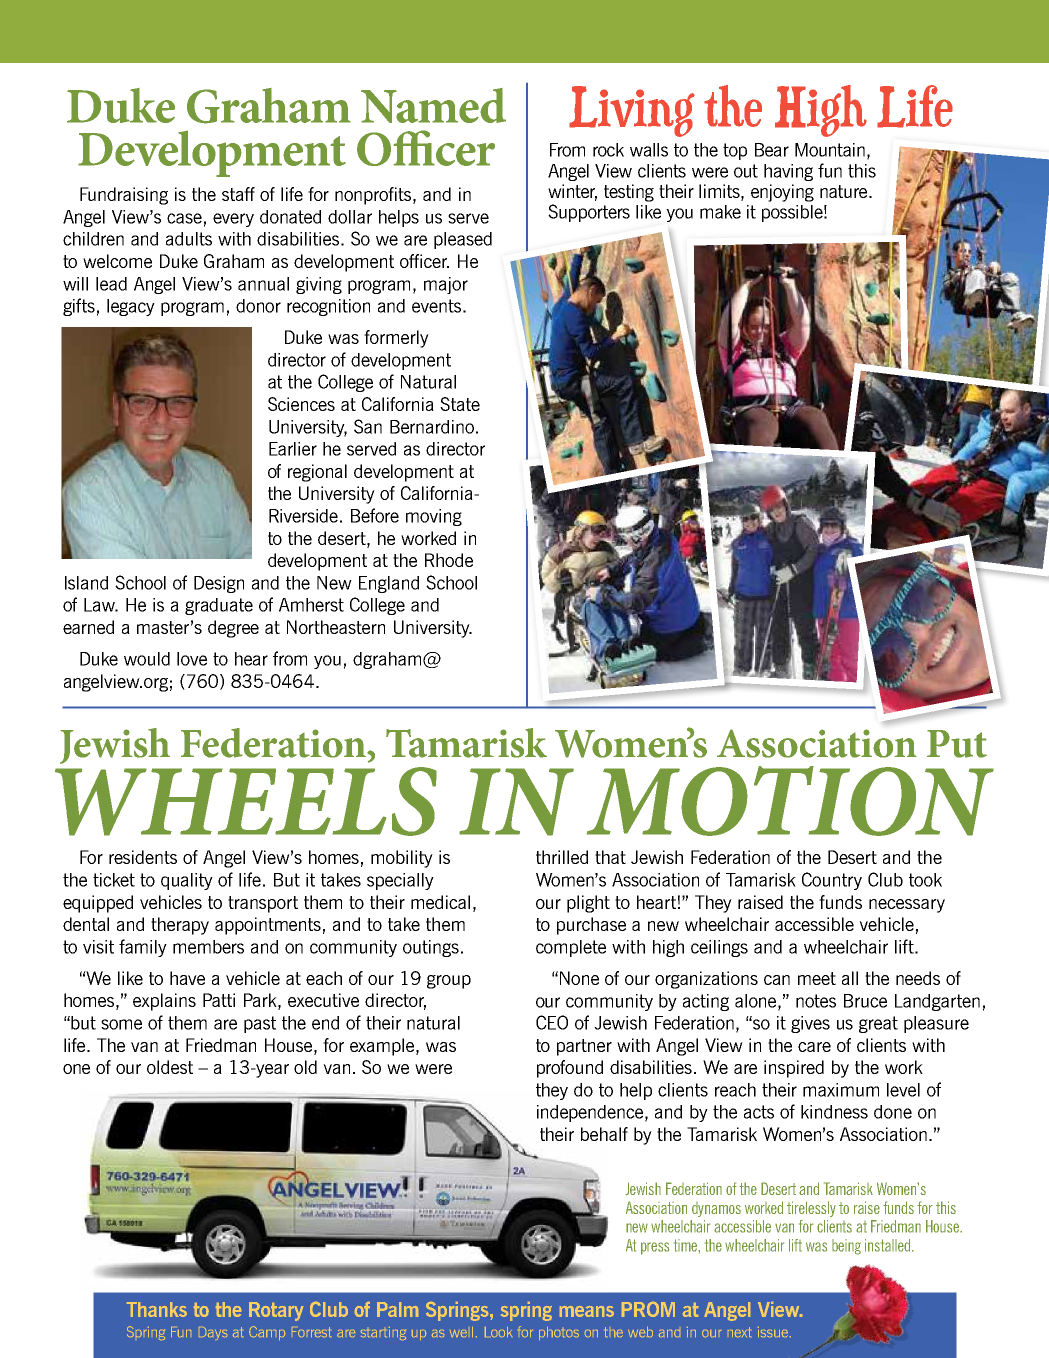  I want to click on therapy, so click(180, 926).
